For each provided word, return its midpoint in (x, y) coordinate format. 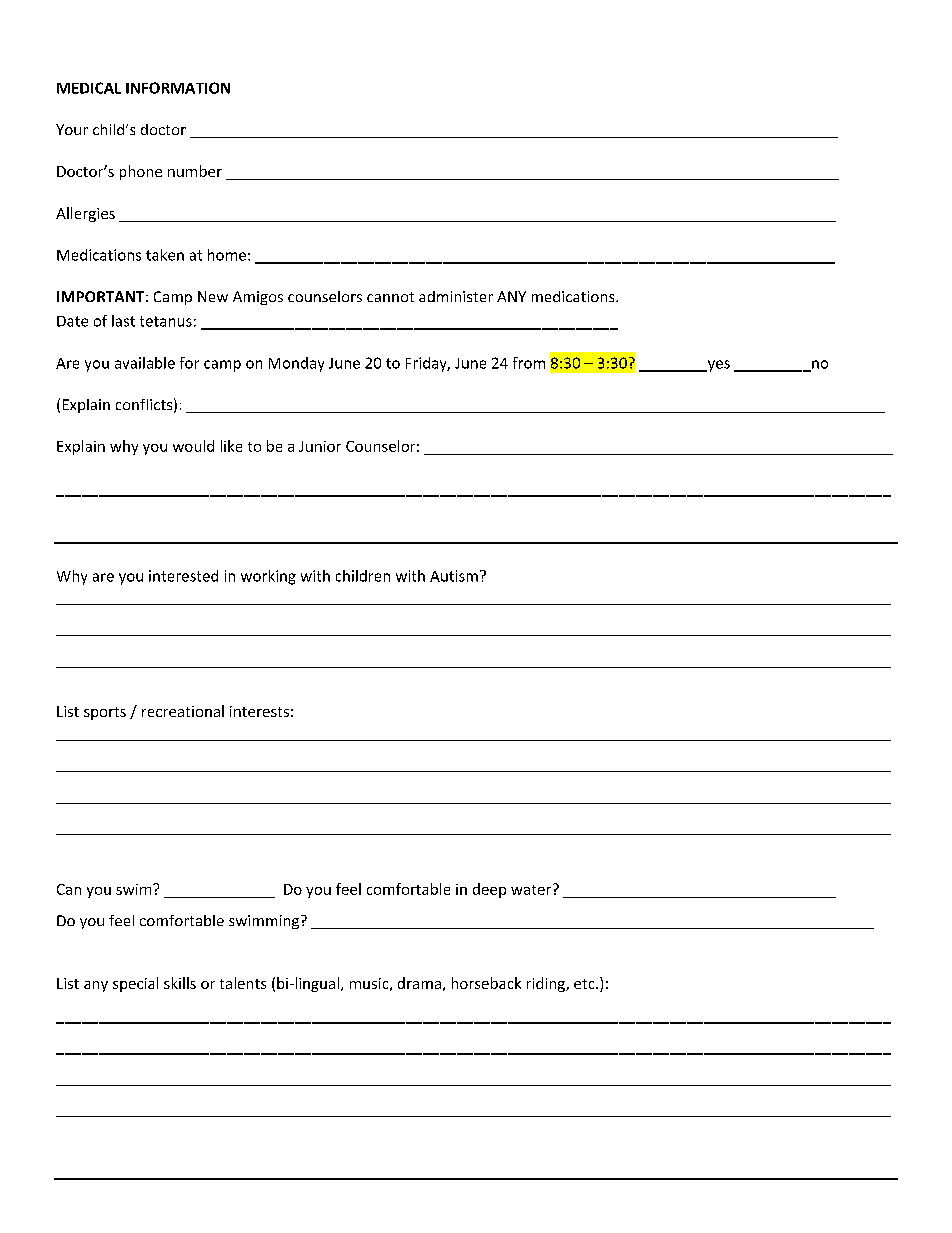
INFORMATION (178, 88)
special (135, 984)
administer (456, 296)
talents (243, 983)
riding (547, 984)
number (195, 171)
